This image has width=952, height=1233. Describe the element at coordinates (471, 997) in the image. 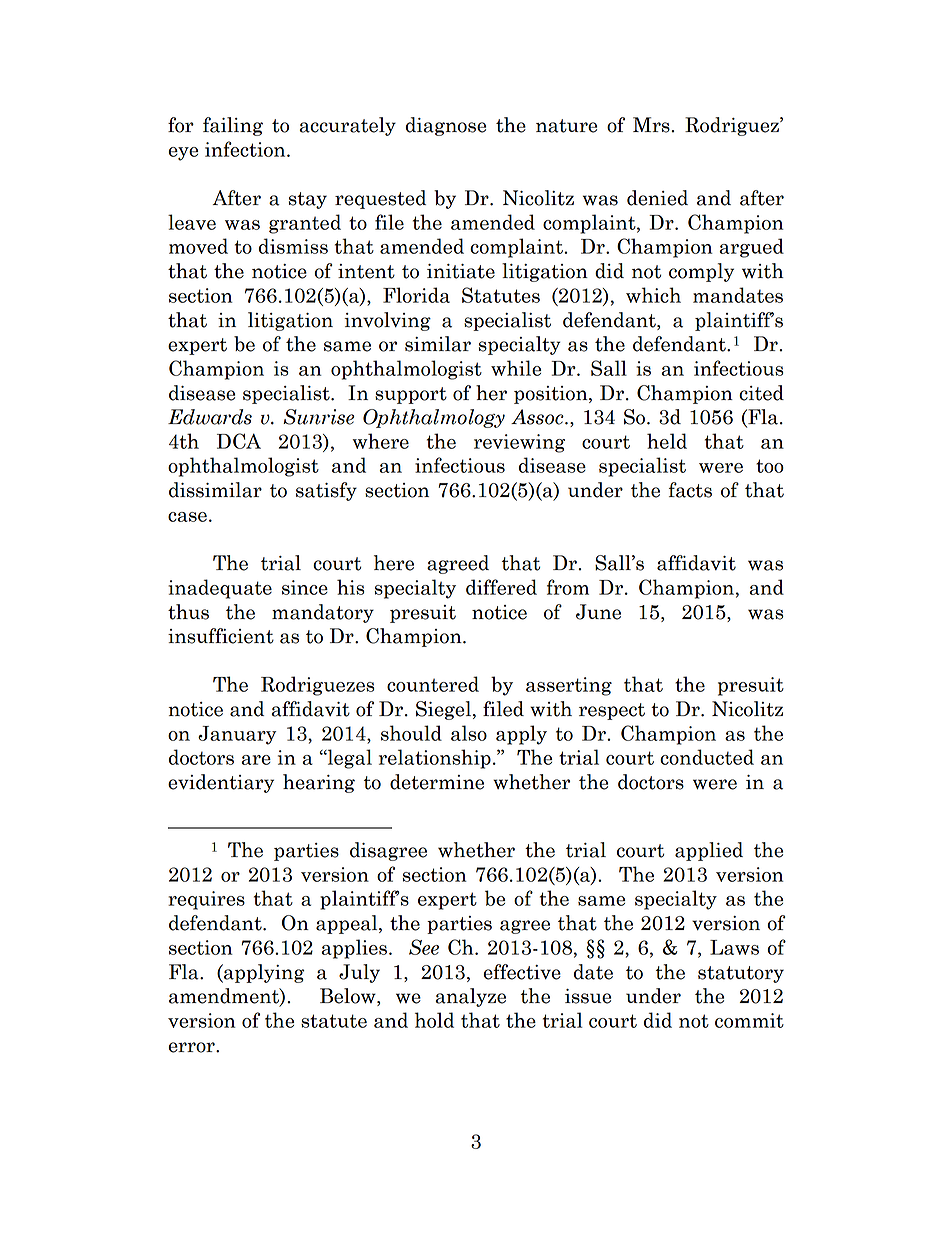

I see `analyze` at that location.
